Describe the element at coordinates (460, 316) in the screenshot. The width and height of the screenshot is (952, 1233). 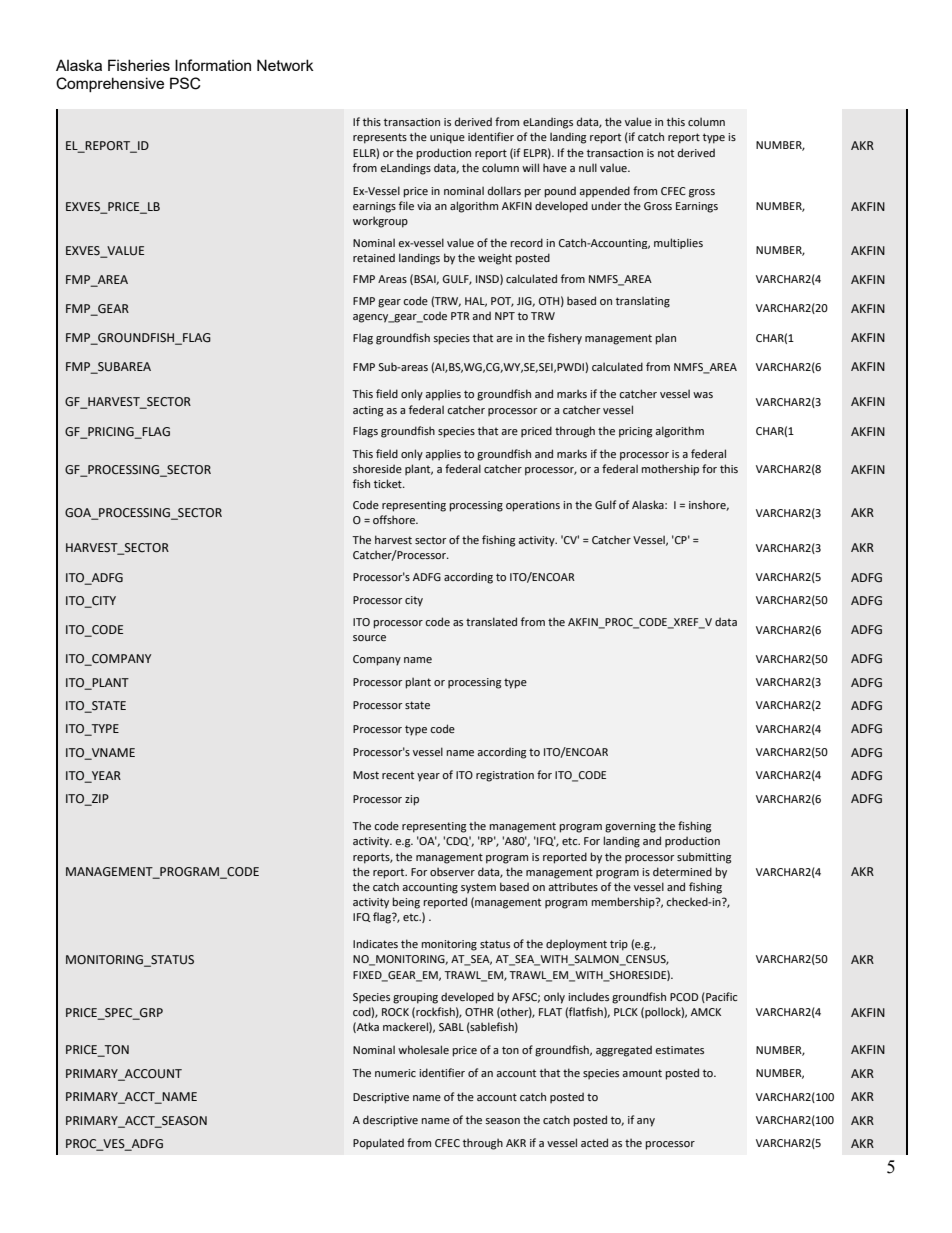
I see `PTR` at that location.
